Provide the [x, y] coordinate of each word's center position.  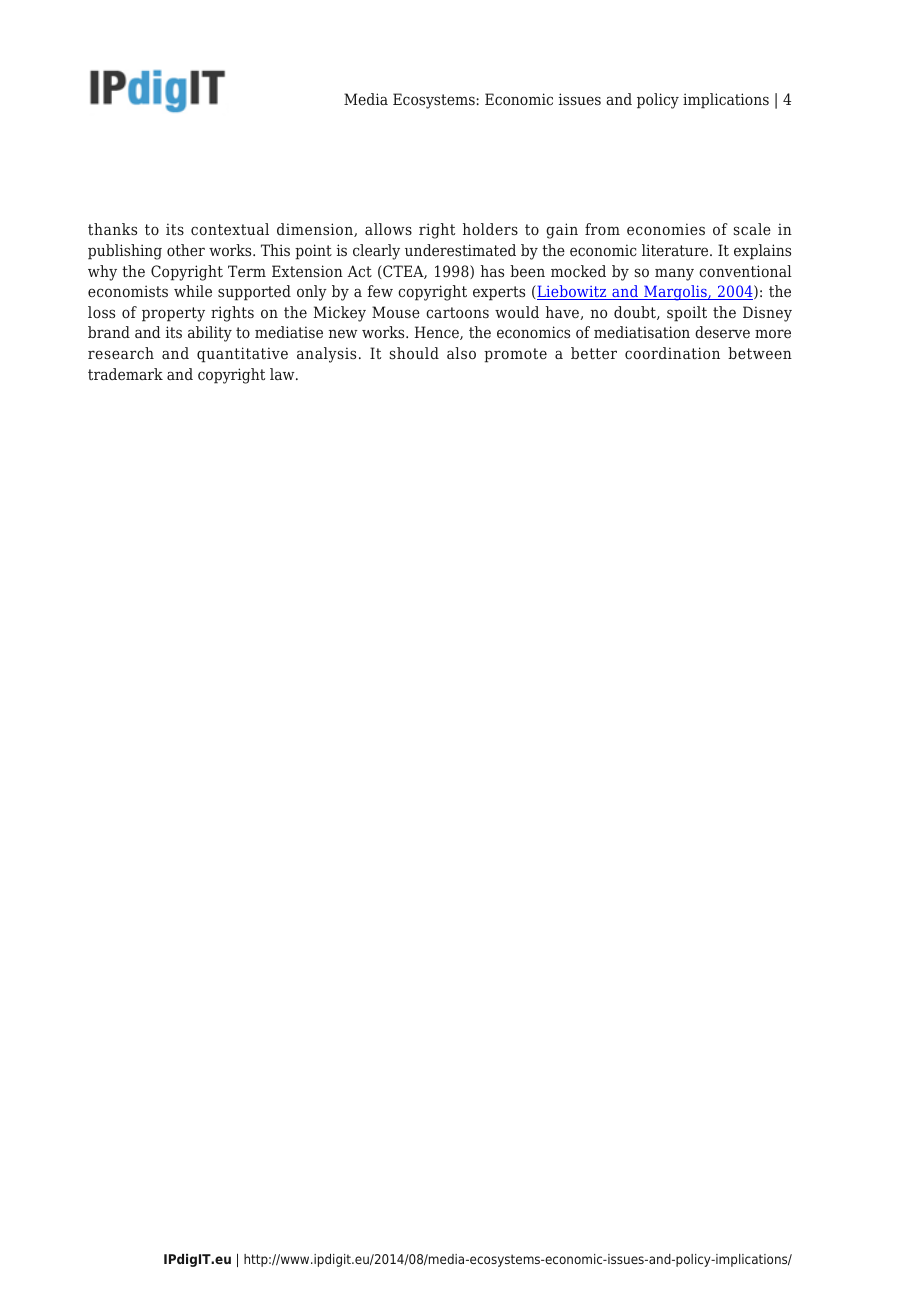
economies [666, 229]
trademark [125, 374]
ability [210, 334]
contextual [230, 229]
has [492, 271]
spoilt [687, 314]
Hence [438, 333]
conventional [745, 271]
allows [388, 229]
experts [499, 293]
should [414, 353]
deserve [722, 332]
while [193, 291]
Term [247, 271]
